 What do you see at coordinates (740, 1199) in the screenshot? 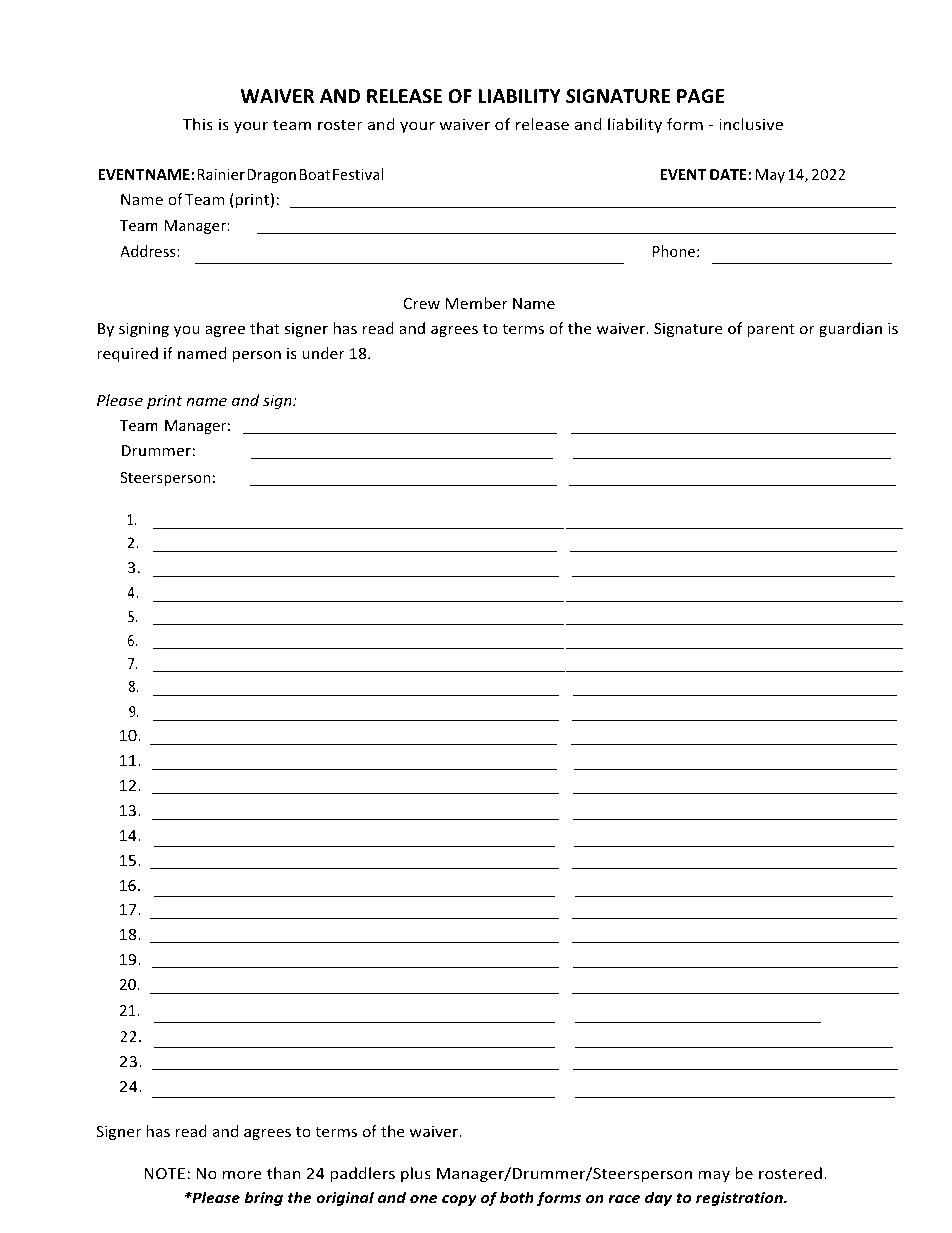
I see `registration` at bounding box center [740, 1199].
